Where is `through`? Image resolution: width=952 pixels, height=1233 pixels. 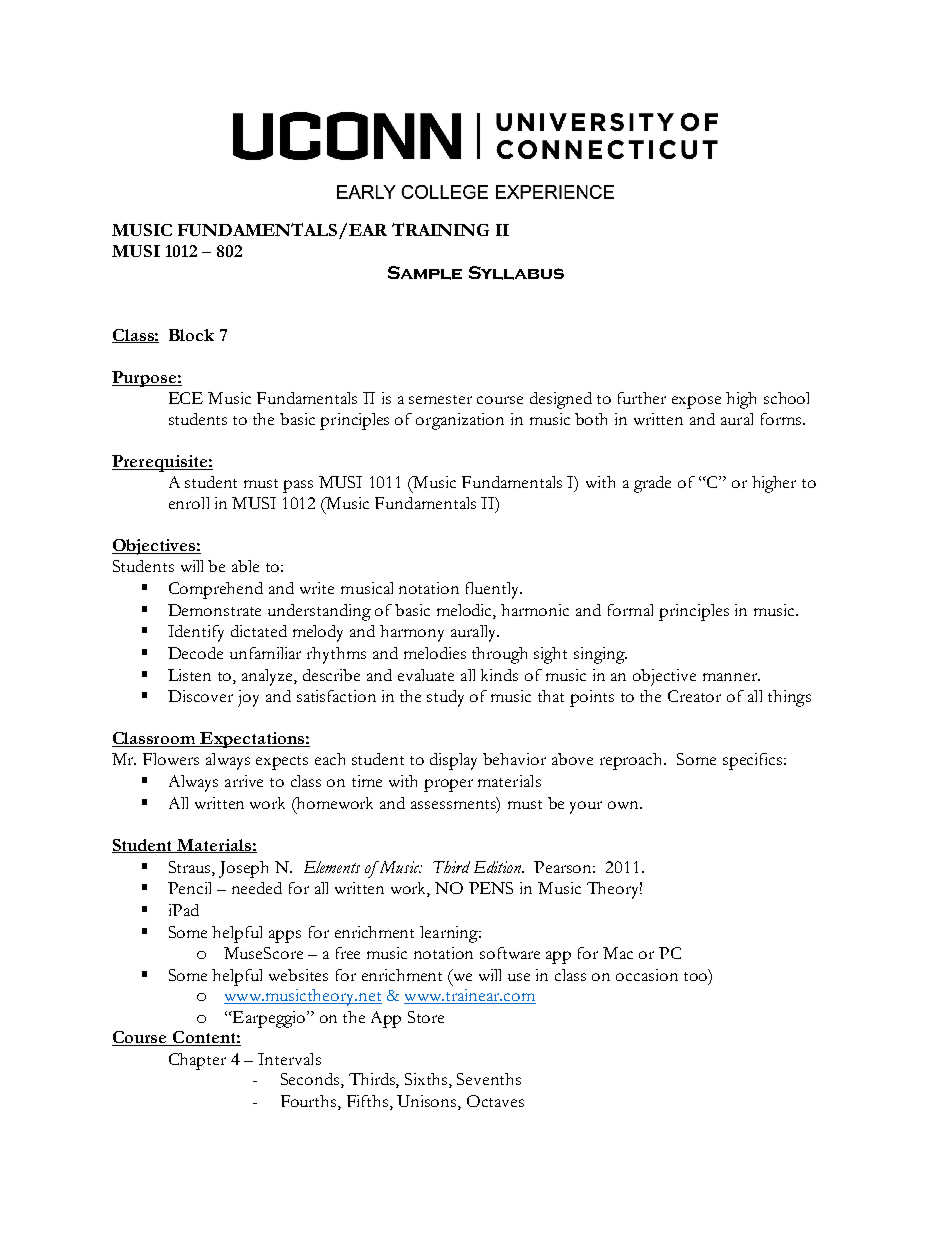 through is located at coordinates (499, 655).
